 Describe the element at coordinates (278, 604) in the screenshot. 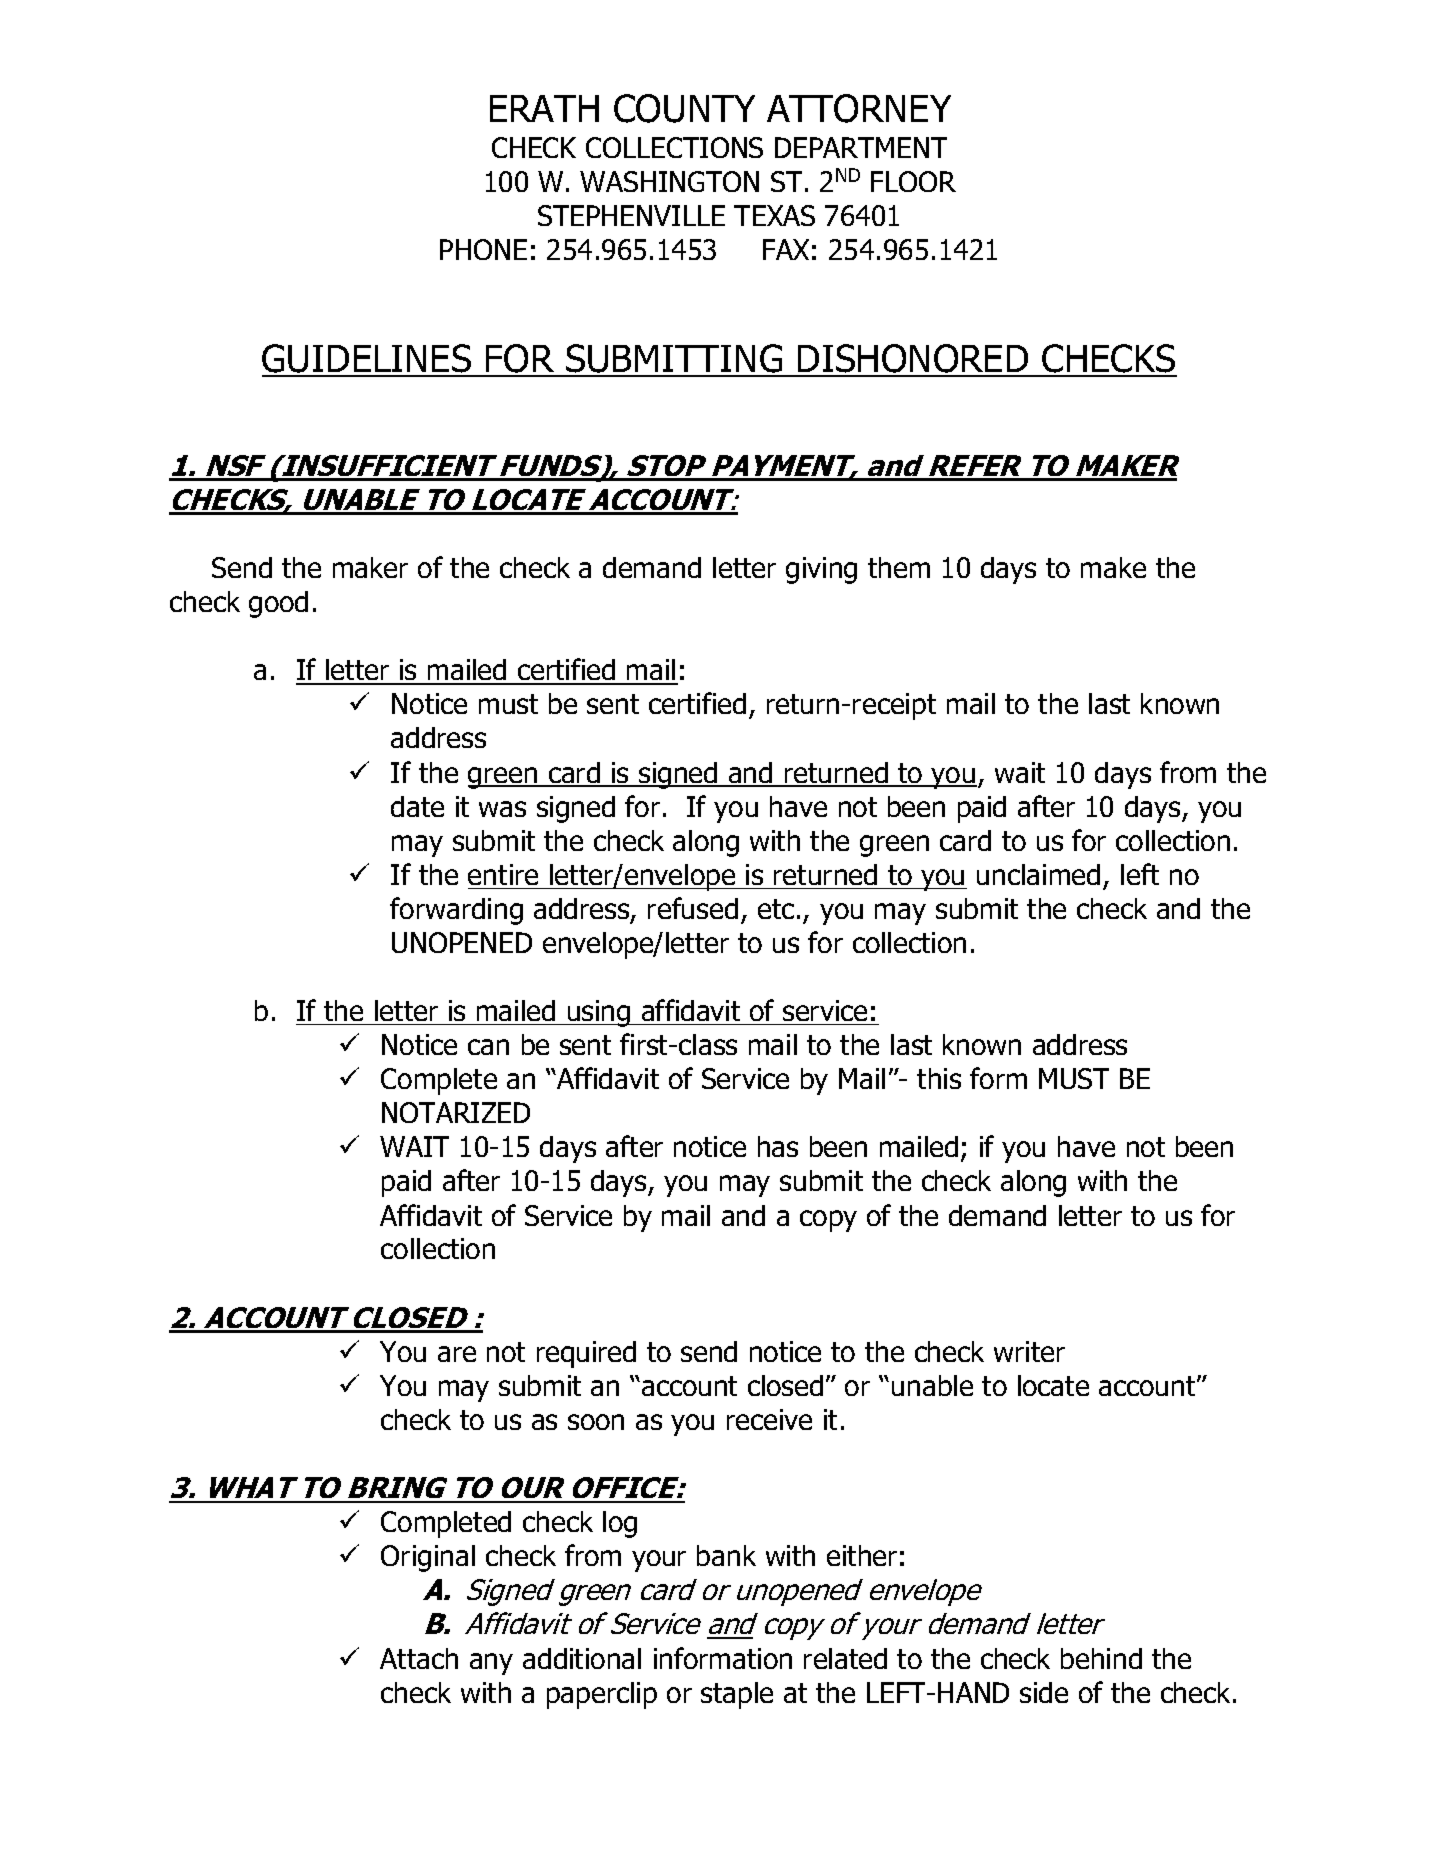

I see `good` at that location.
